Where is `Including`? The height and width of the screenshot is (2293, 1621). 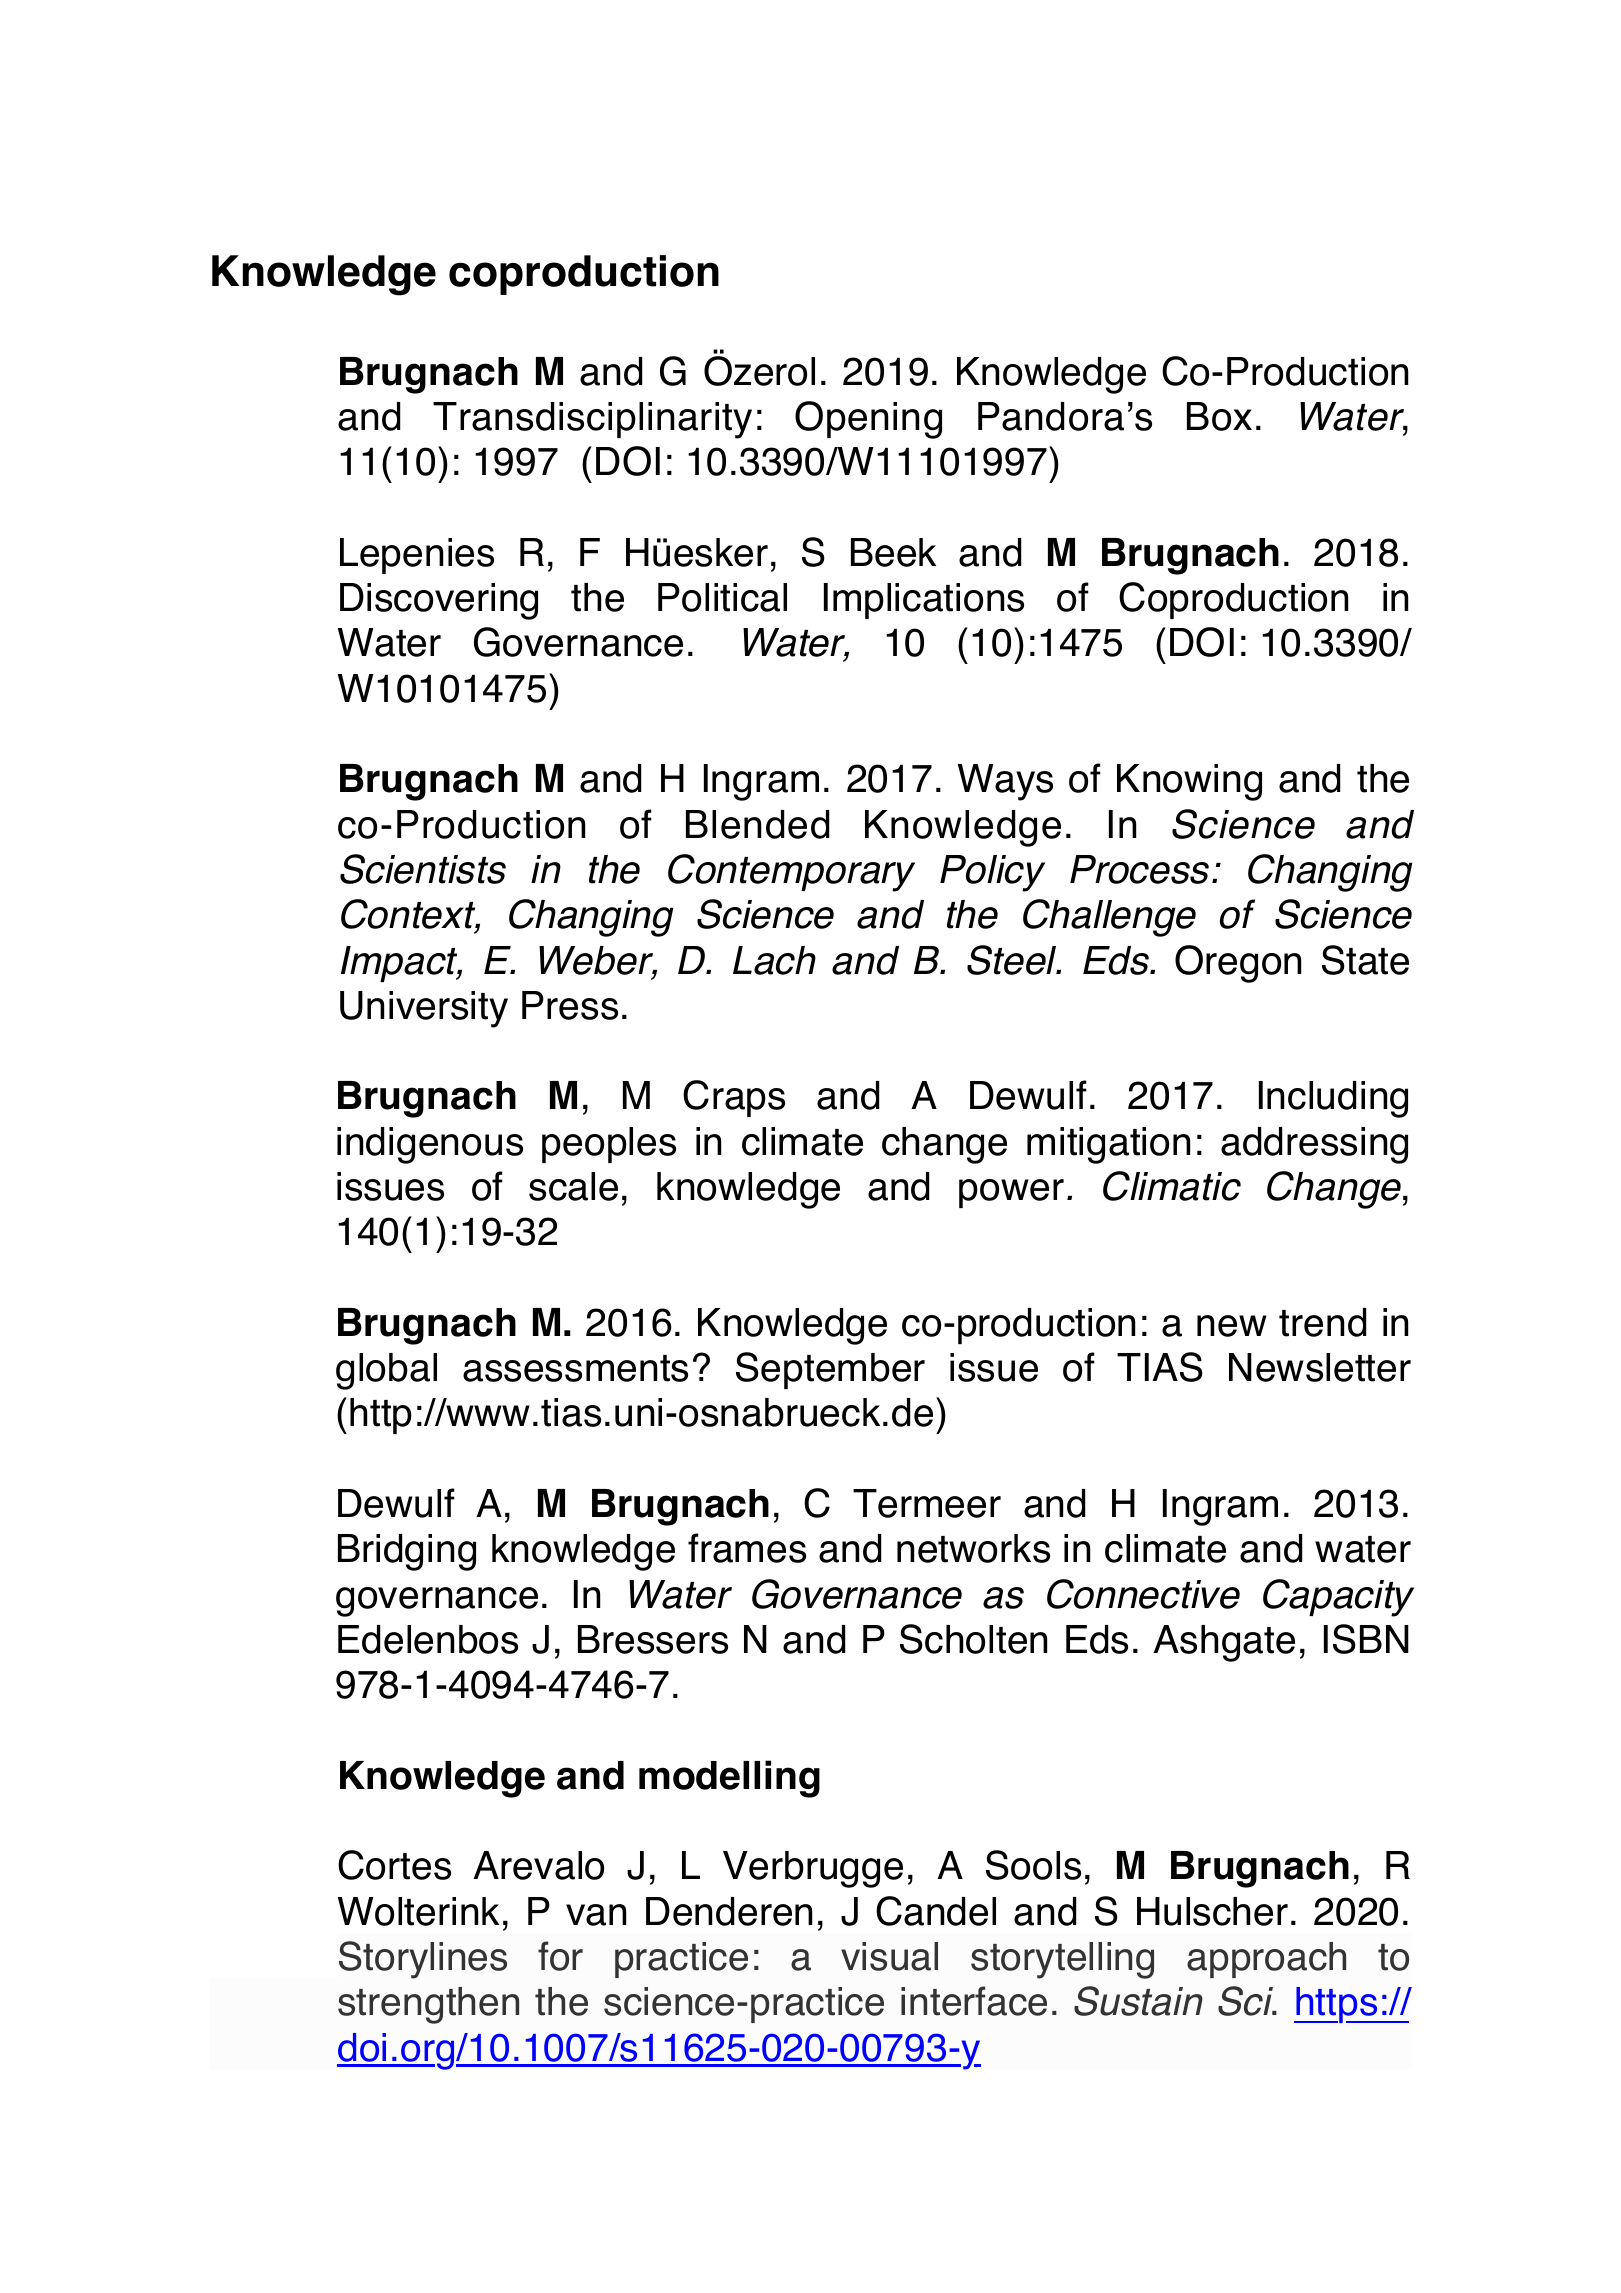 Including is located at coordinates (1333, 1099).
